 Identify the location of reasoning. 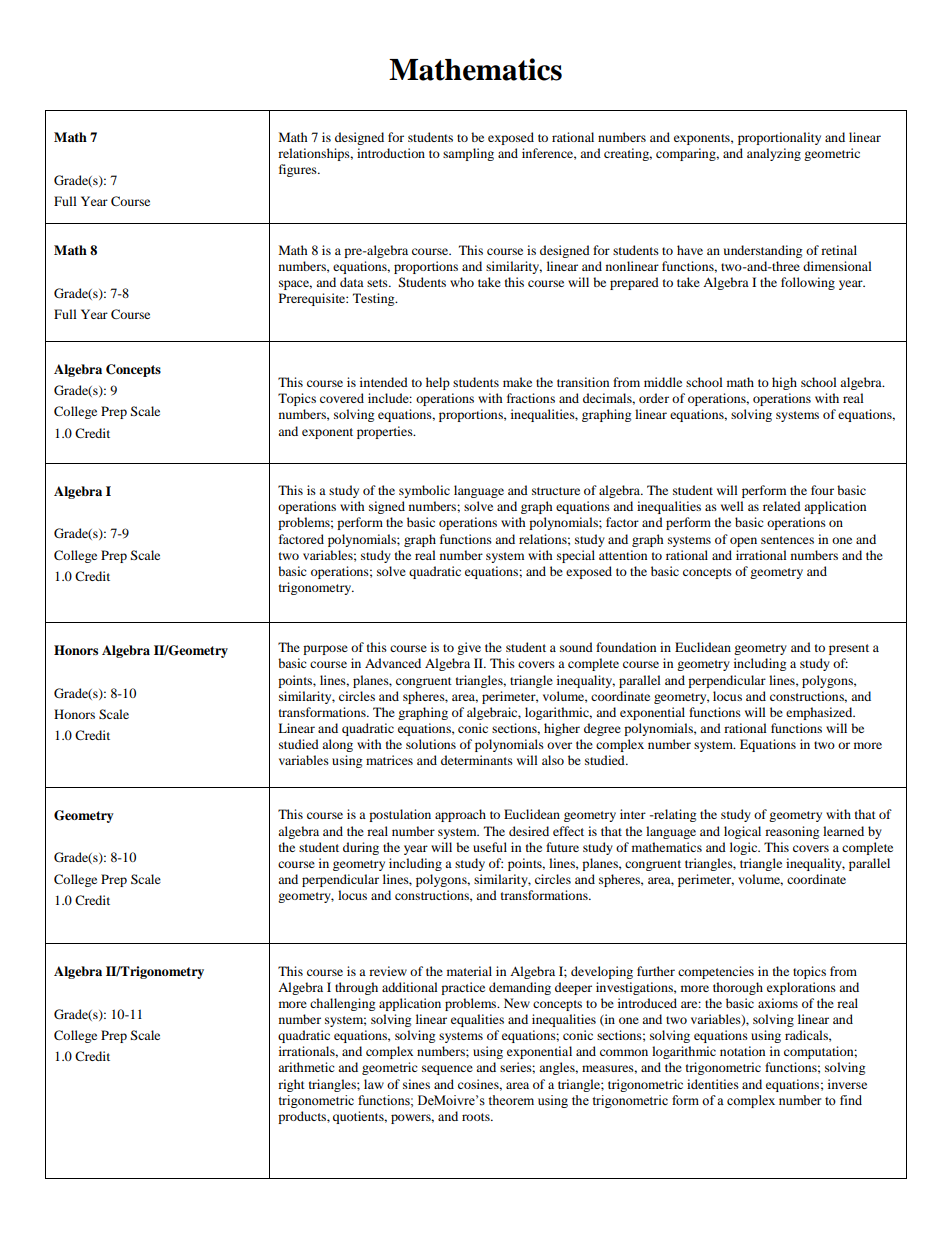
(792, 832).
